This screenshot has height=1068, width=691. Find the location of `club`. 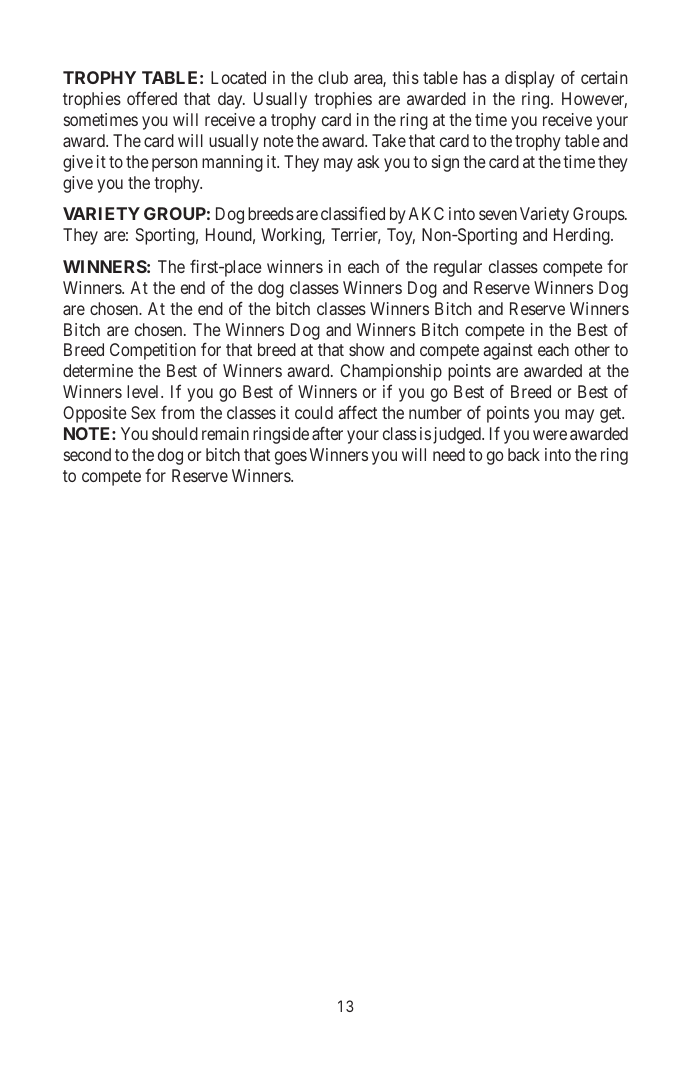

club is located at coordinates (333, 77).
